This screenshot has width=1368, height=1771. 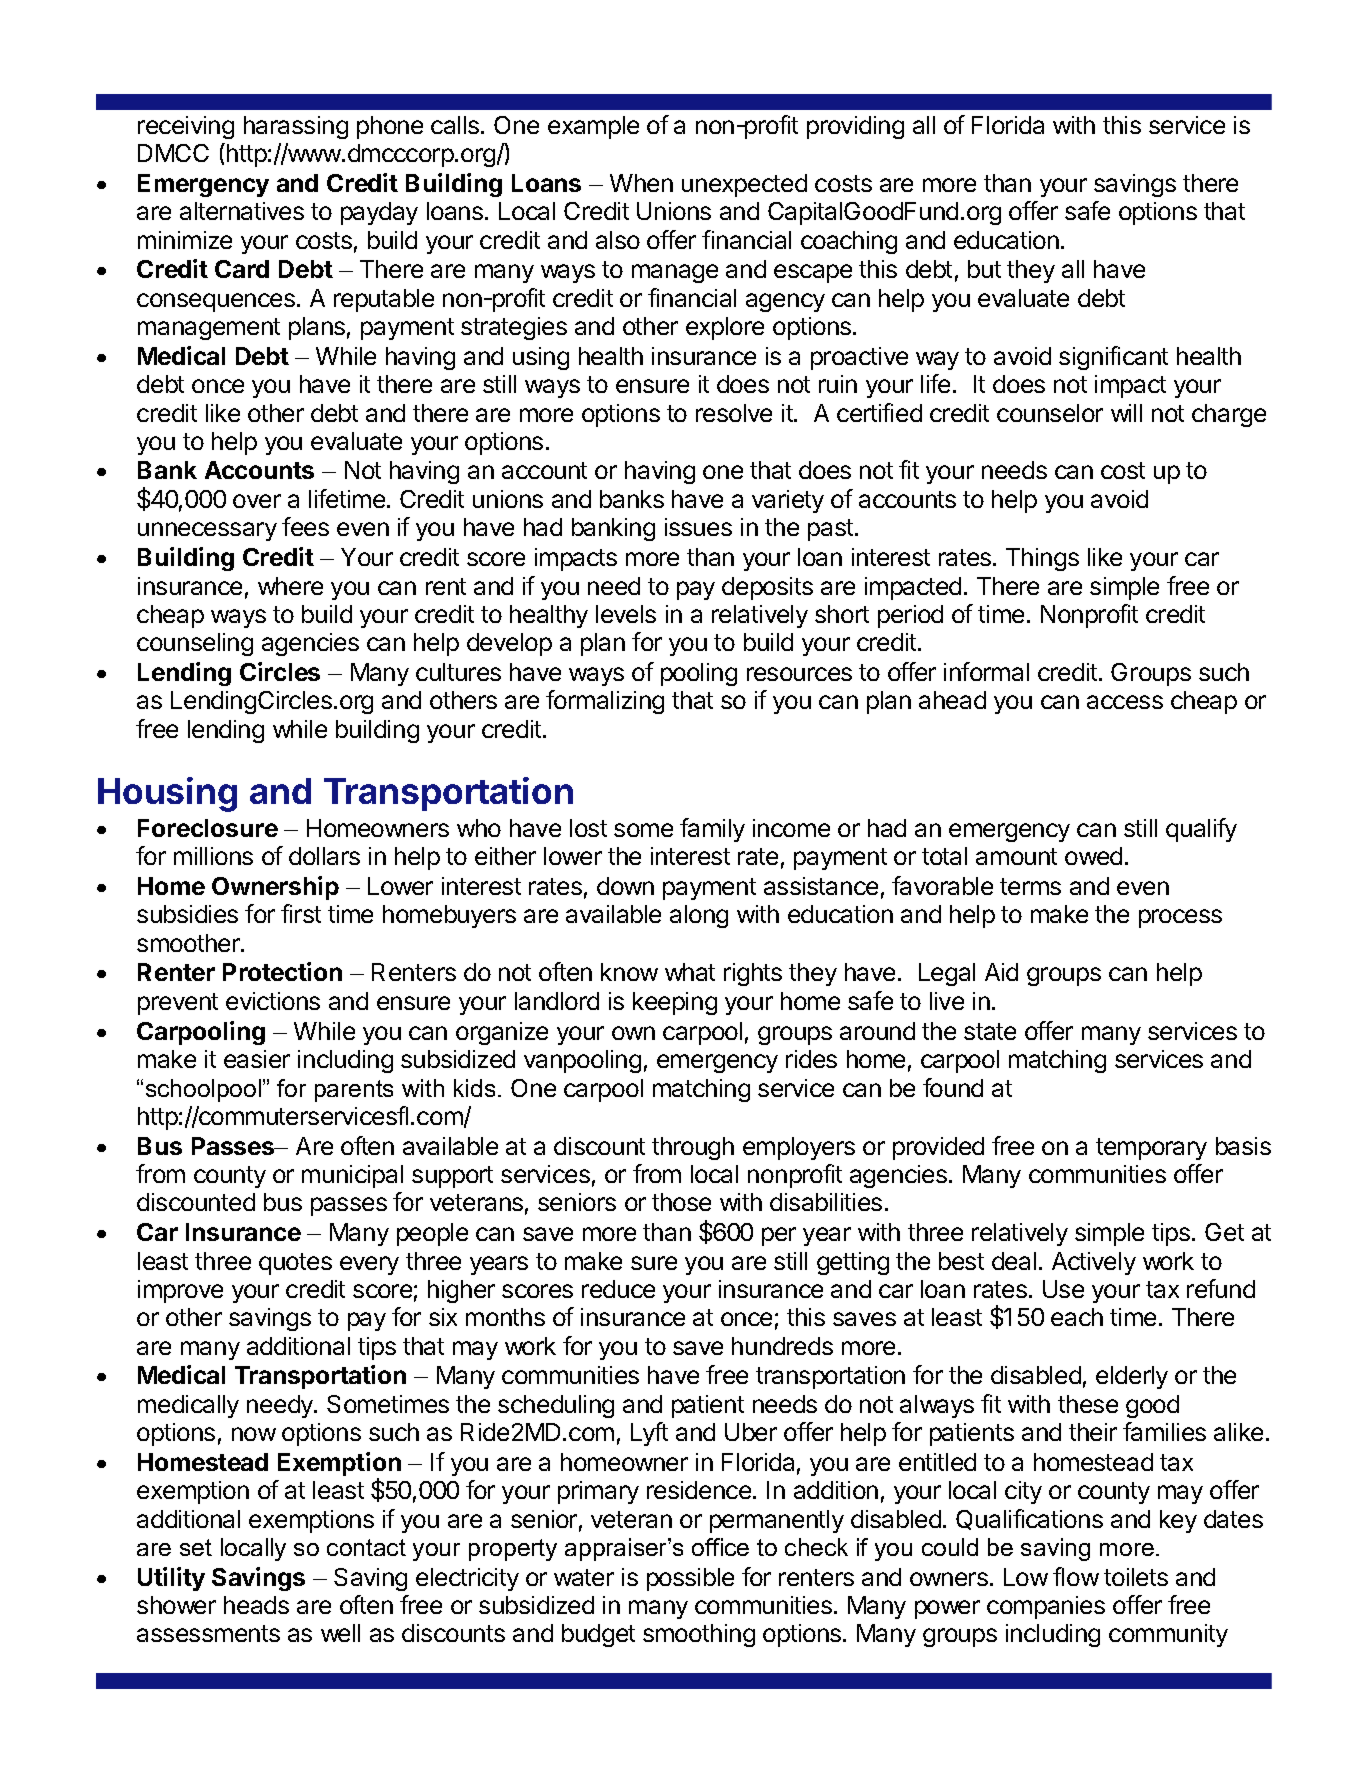 What do you see at coordinates (744, 185) in the screenshot?
I see `unexpected` at bounding box center [744, 185].
